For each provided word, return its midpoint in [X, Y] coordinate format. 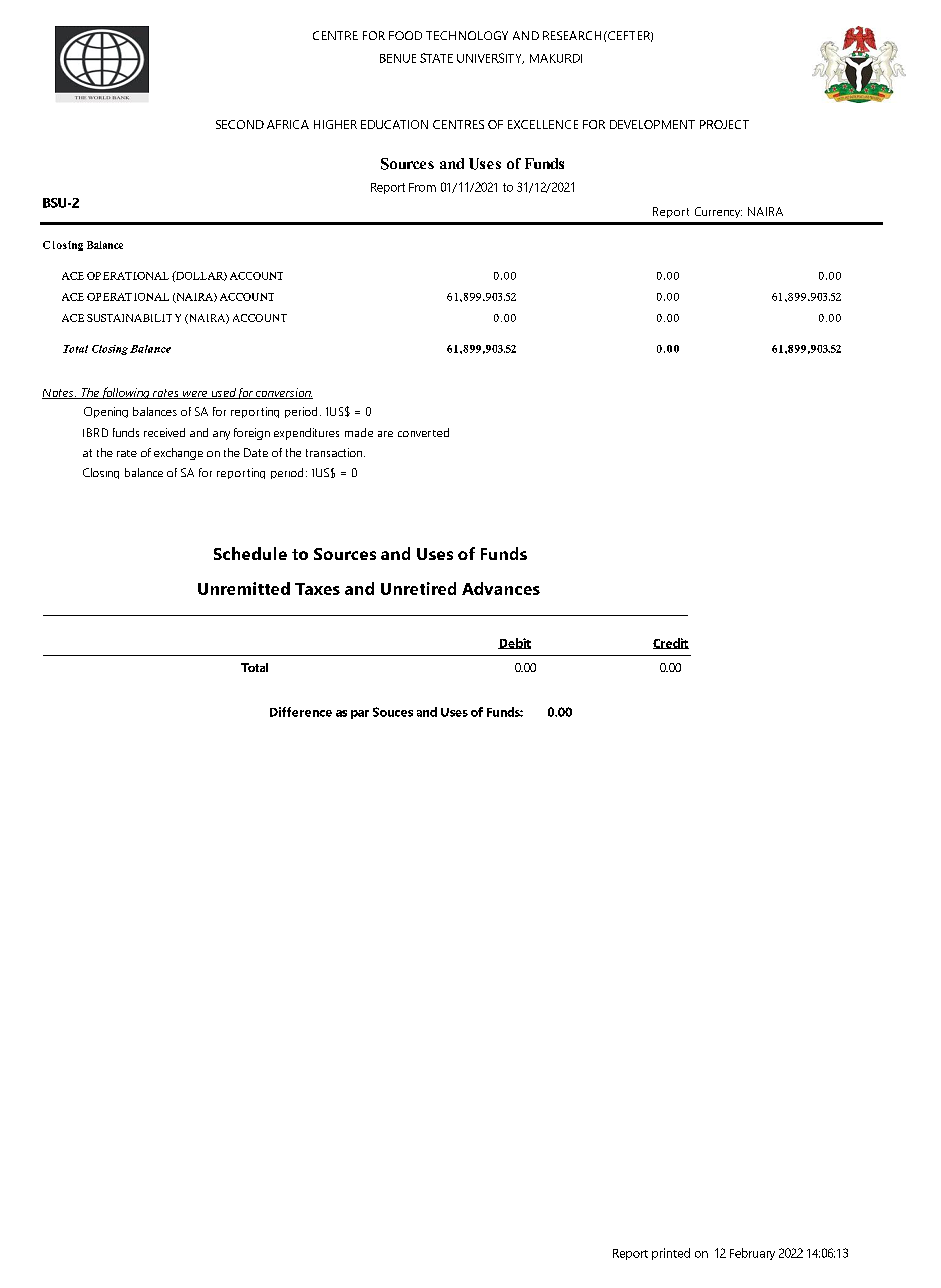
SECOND [240, 124]
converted [423, 432]
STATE [436, 58]
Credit [671, 643]
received [164, 432]
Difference [301, 712]
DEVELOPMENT [652, 124]
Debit [514, 643]
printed [671, 1254]
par [360, 714]
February [752, 1254]
